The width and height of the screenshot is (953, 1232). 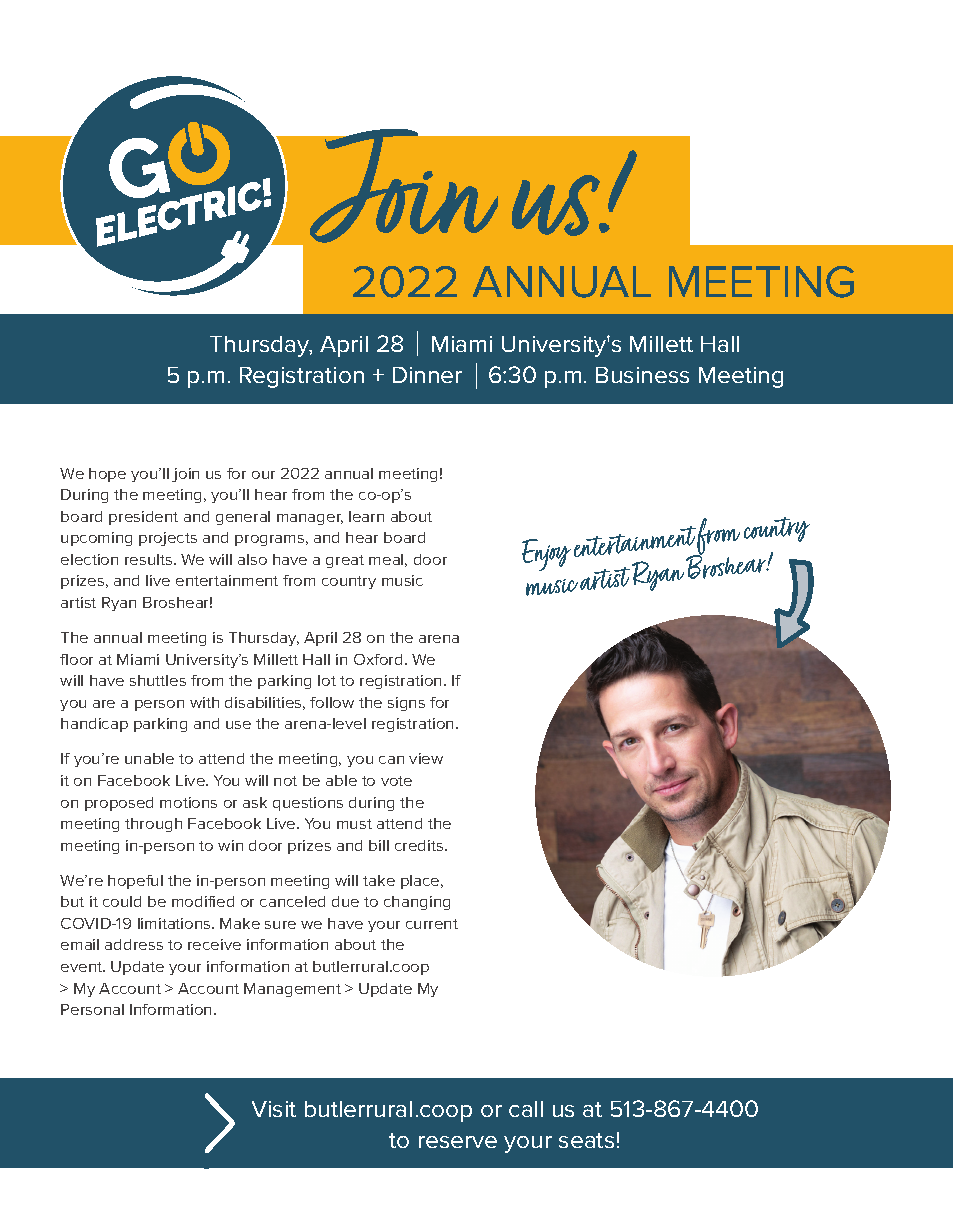 What do you see at coordinates (586, 1140) in the screenshot?
I see `seats` at bounding box center [586, 1140].
